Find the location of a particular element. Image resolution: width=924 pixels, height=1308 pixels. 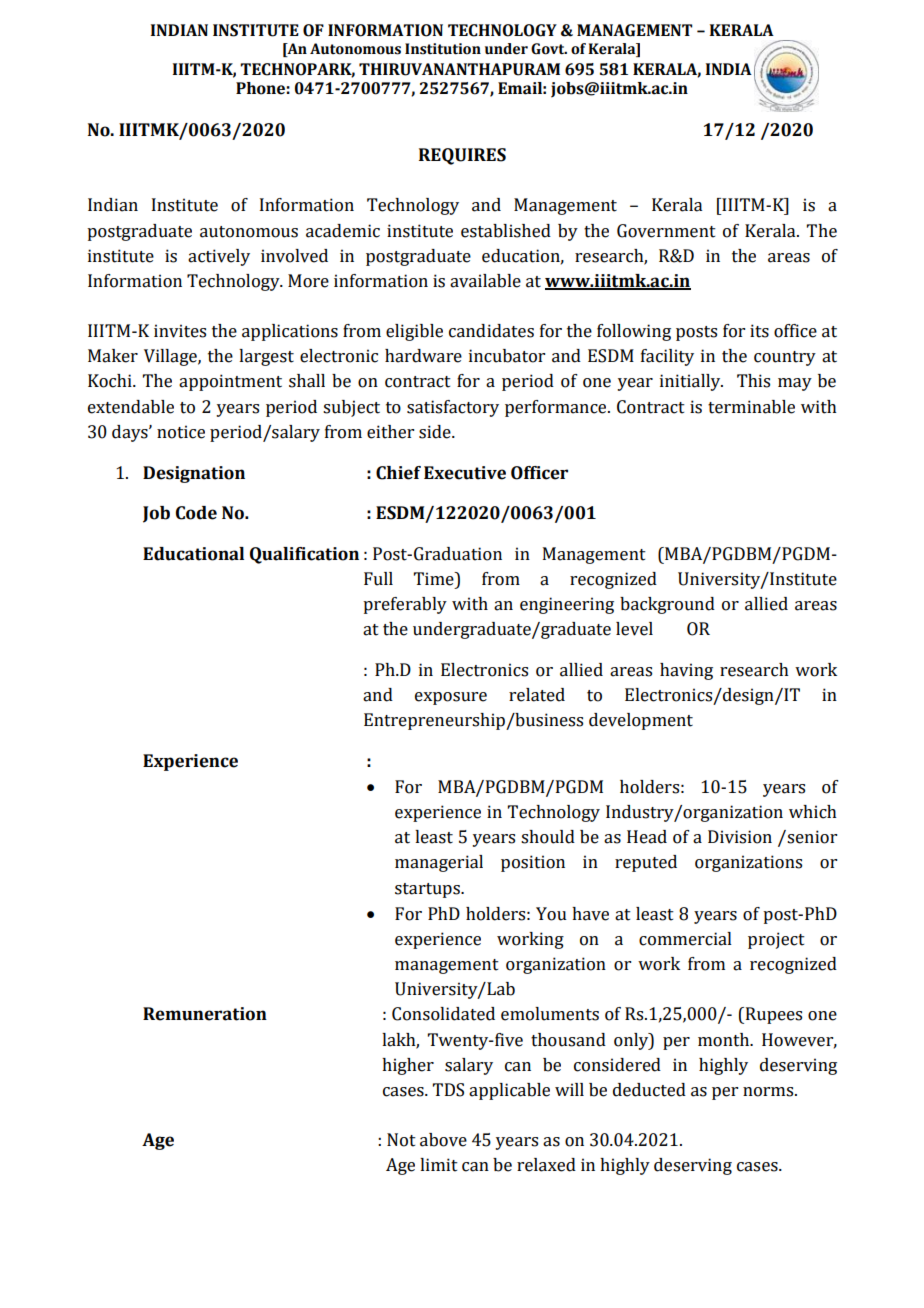

invites is located at coordinates (180, 331).
